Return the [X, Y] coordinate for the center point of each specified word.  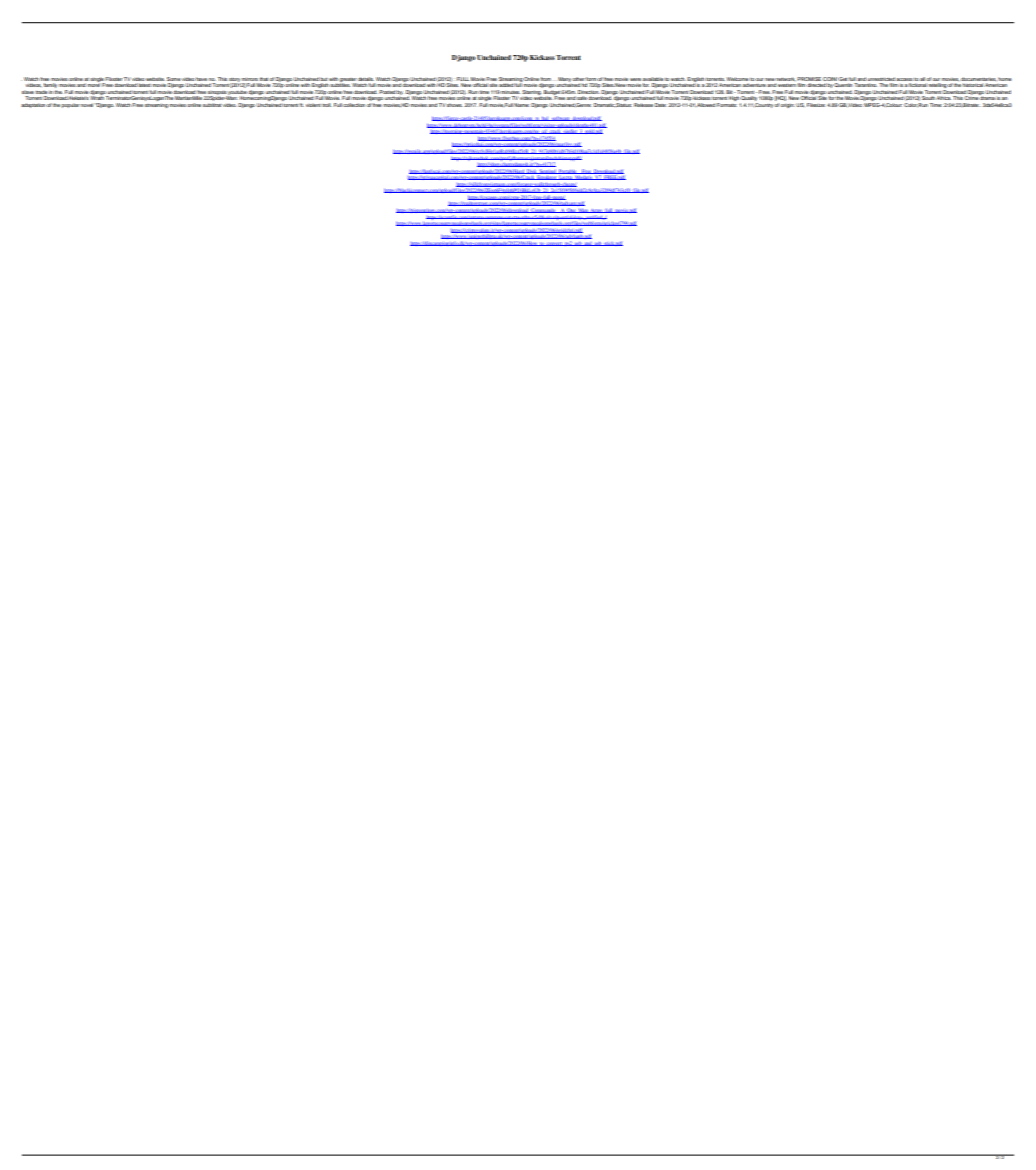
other [578, 79]
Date [661, 105]
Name [522, 105]
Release [643, 105]
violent [313, 105]
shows [455, 105]
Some [174, 79]
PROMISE [809, 79]
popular [71, 105]
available [653, 79]
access [904, 79]
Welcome [738, 79]
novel [87, 105]
